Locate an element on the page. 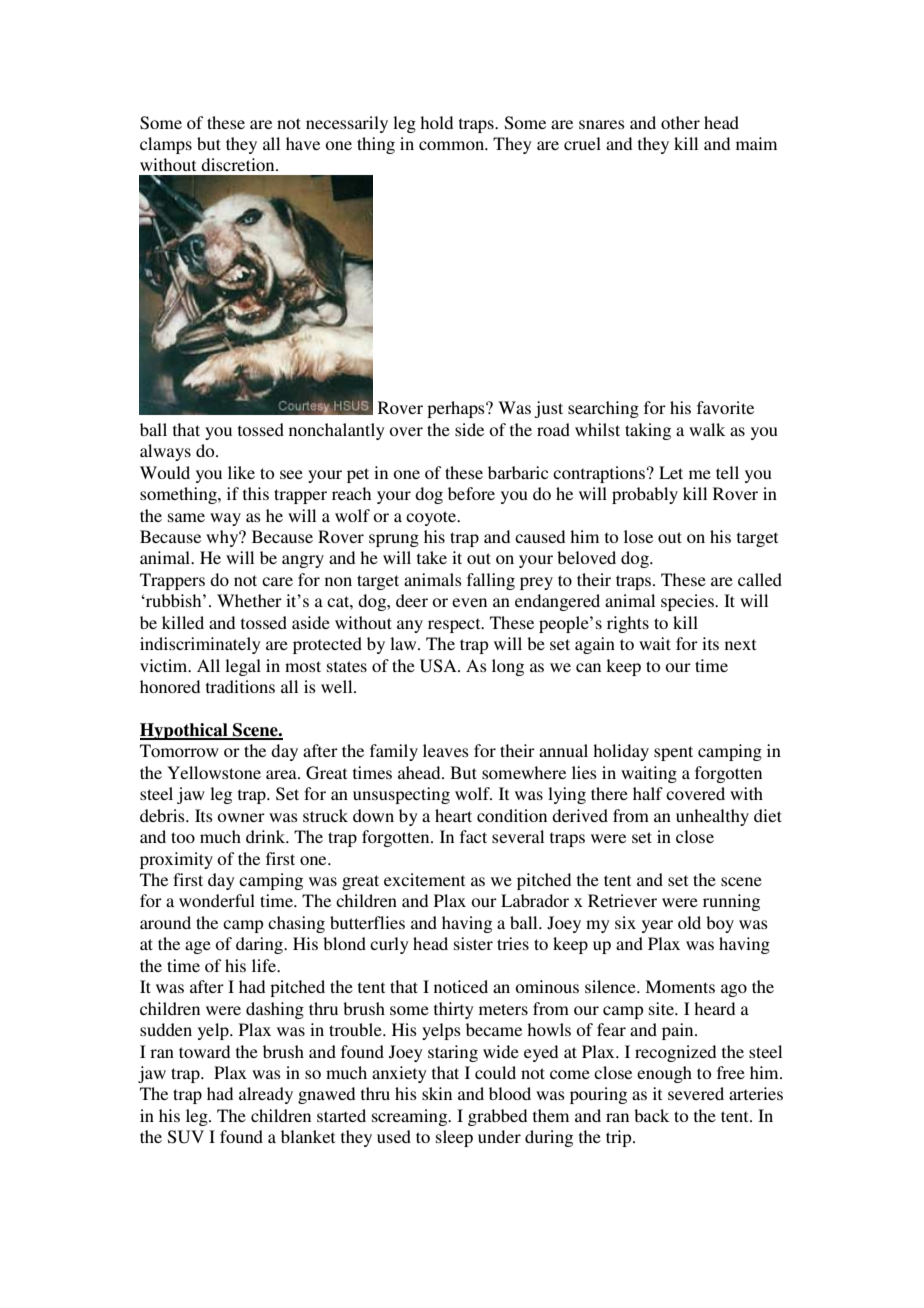 This document has width=924, height=1308. common is located at coordinates (453, 145).
